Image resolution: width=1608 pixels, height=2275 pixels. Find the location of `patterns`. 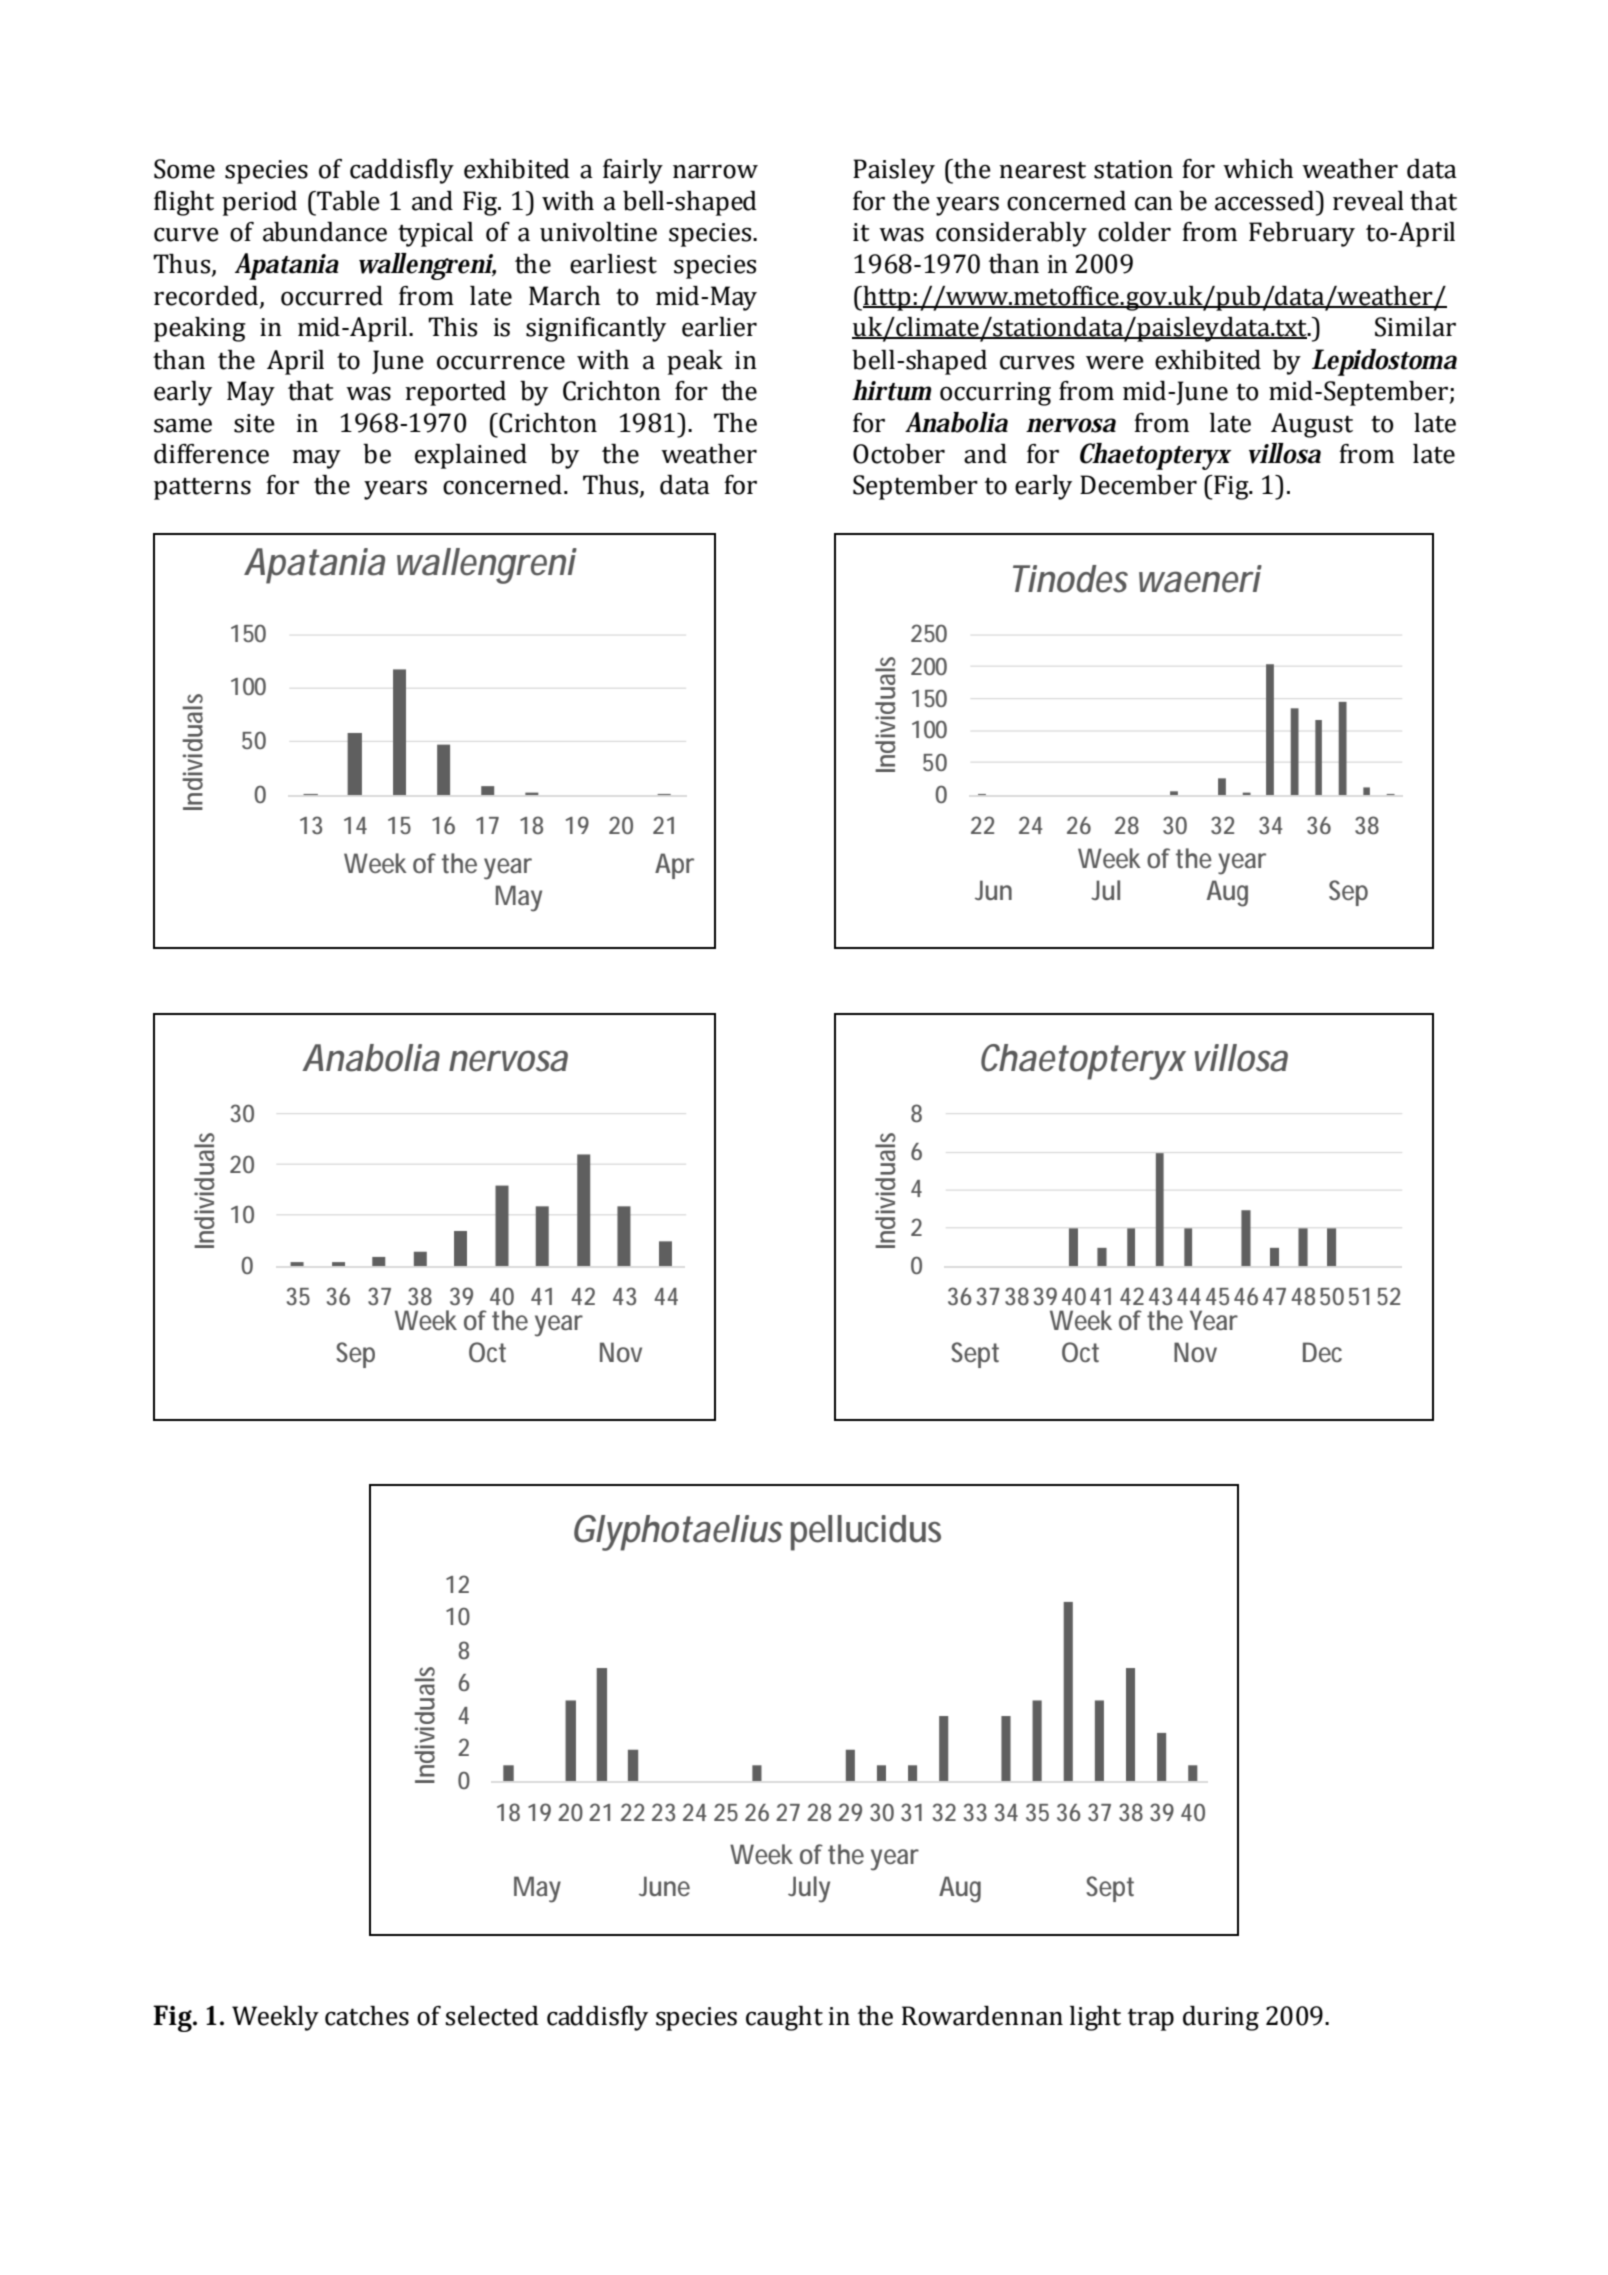

patterns is located at coordinates (202, 488).
